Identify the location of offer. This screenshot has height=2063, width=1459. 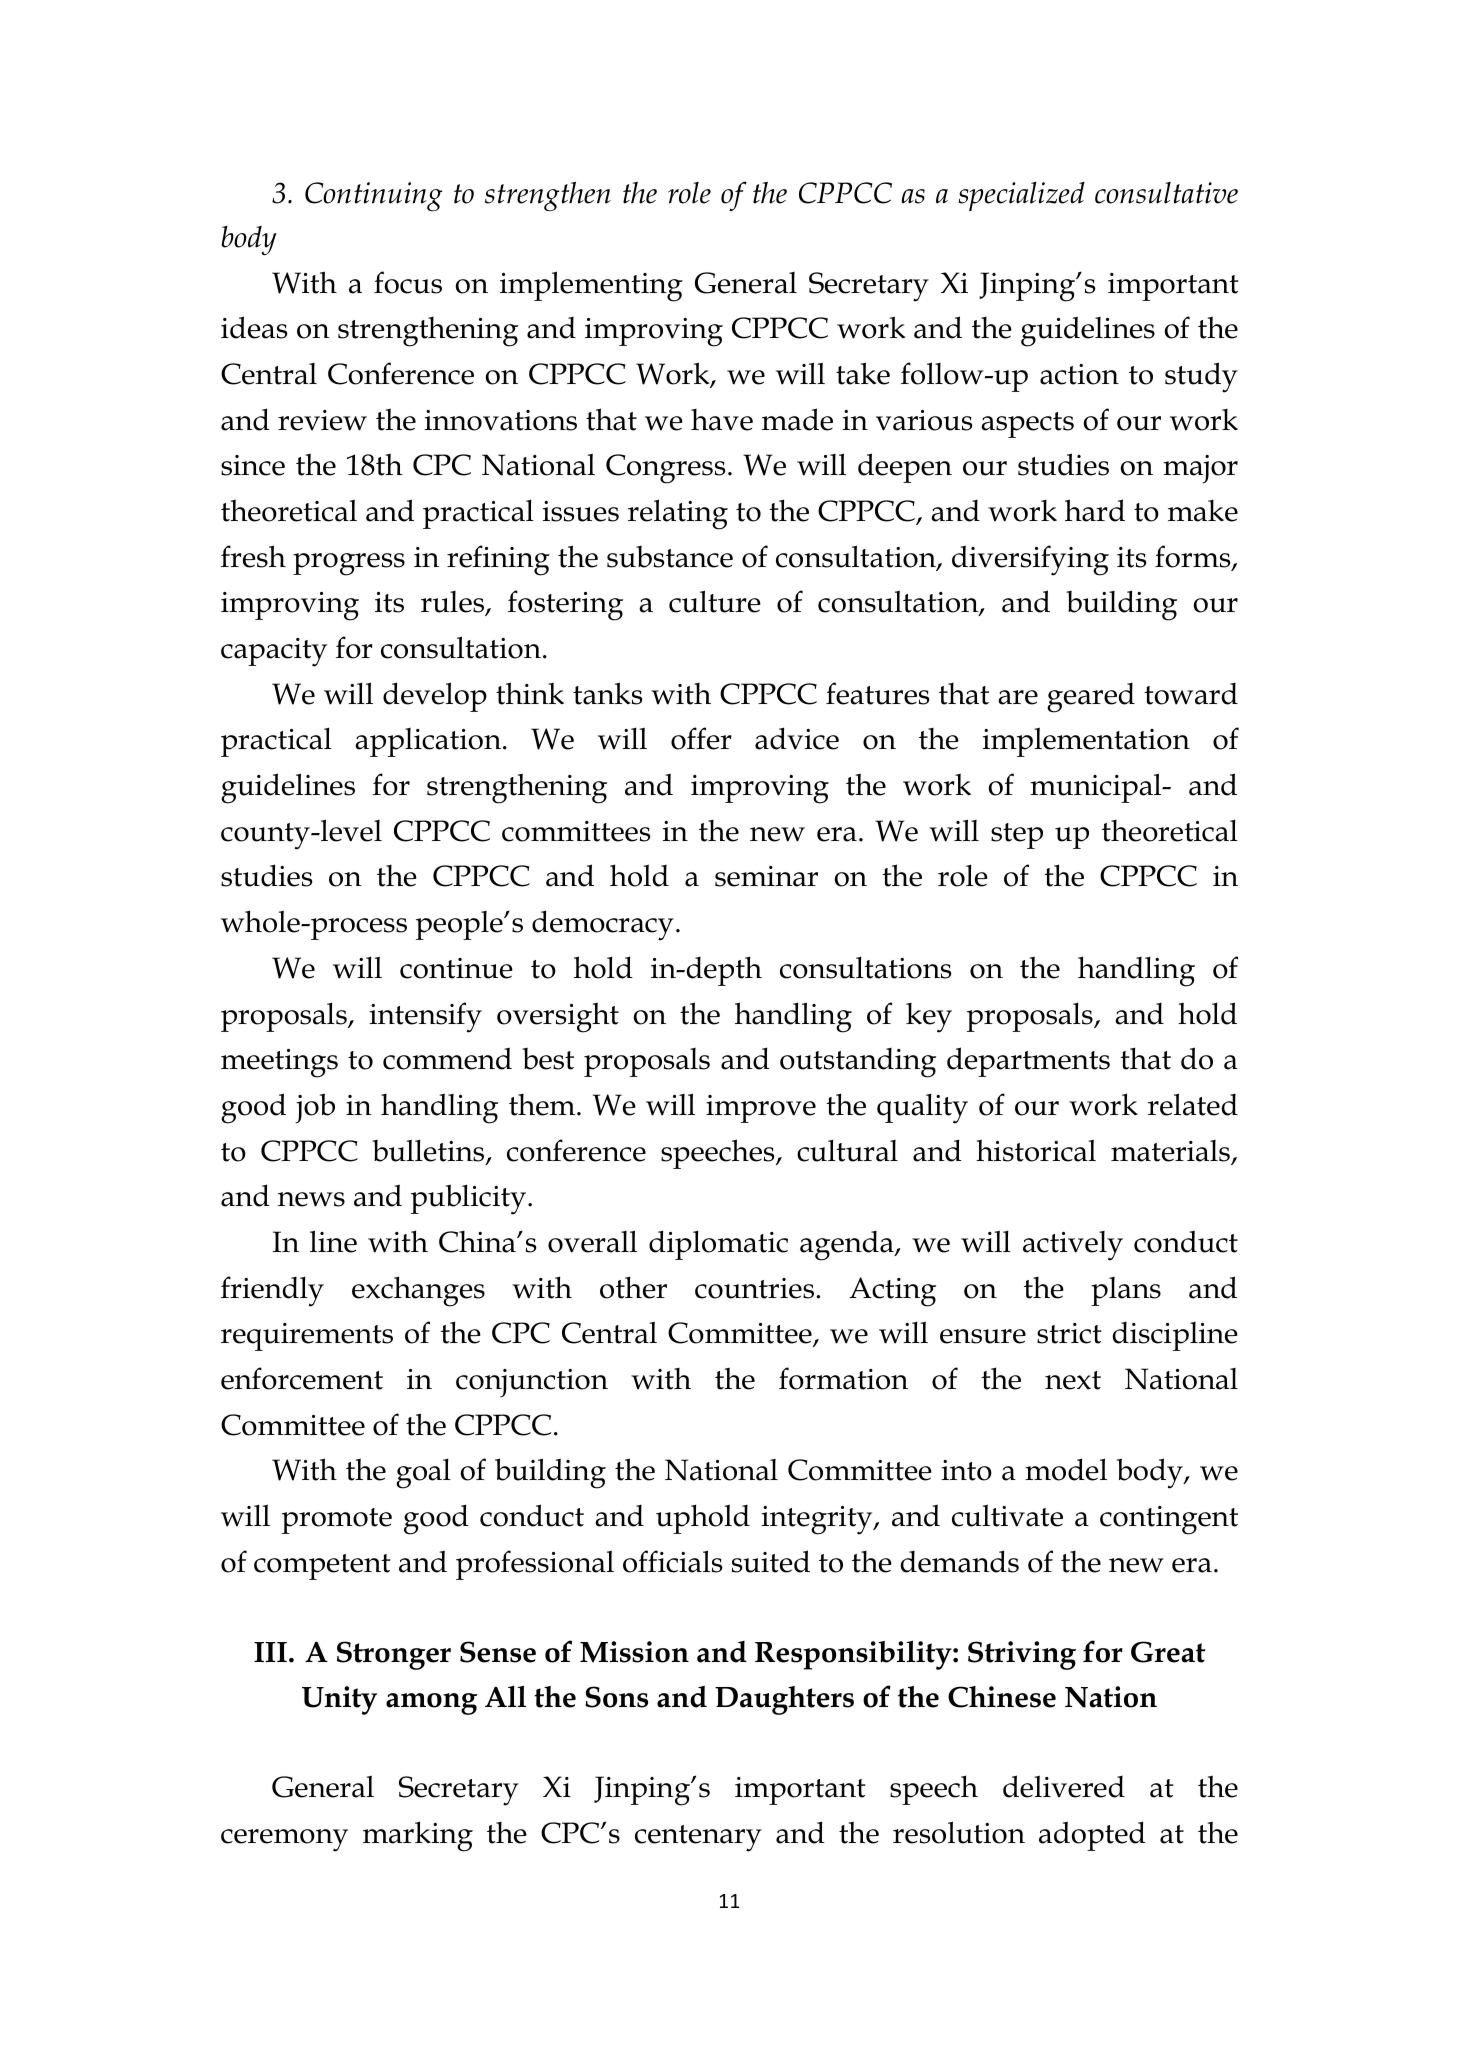
(701, 738).
